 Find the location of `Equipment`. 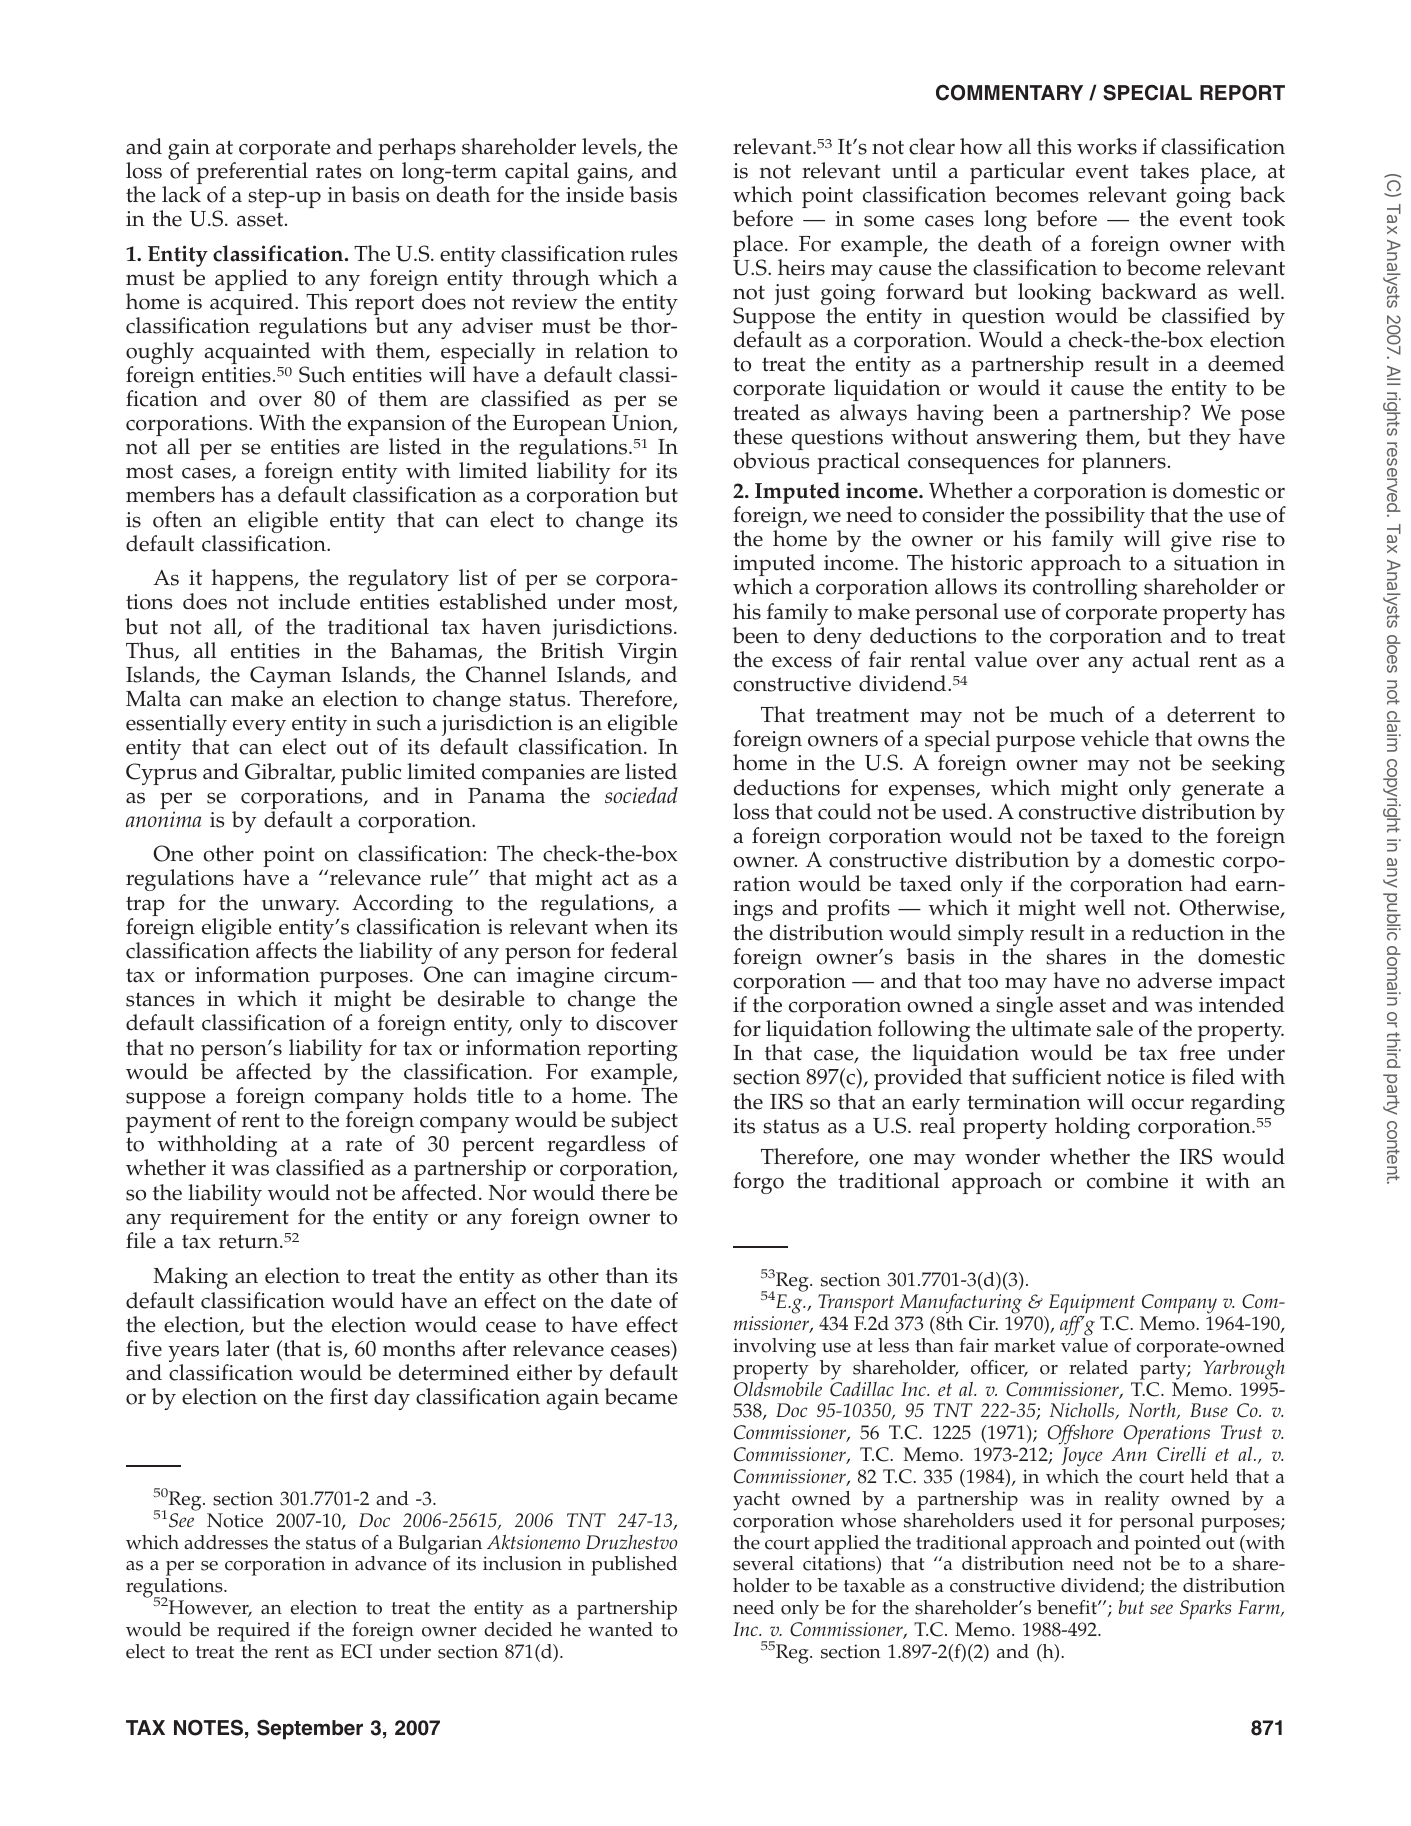

Equipment is located at coordinates (1092, 1305).
